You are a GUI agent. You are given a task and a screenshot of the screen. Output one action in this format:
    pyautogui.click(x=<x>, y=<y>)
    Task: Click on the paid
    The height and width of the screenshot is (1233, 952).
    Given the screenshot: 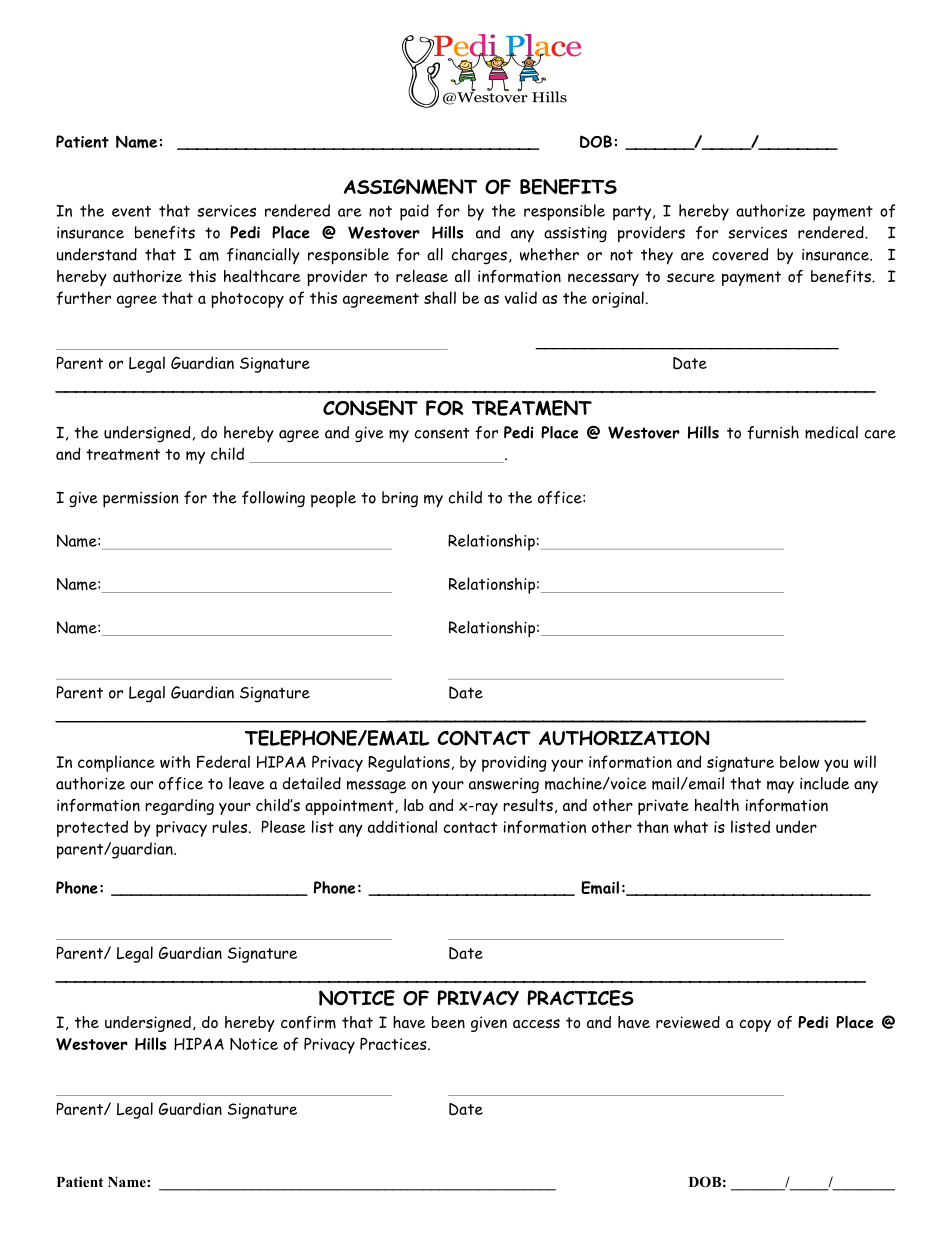 What is the action you would take?
    pyautogui.click(x=414, y=212)
